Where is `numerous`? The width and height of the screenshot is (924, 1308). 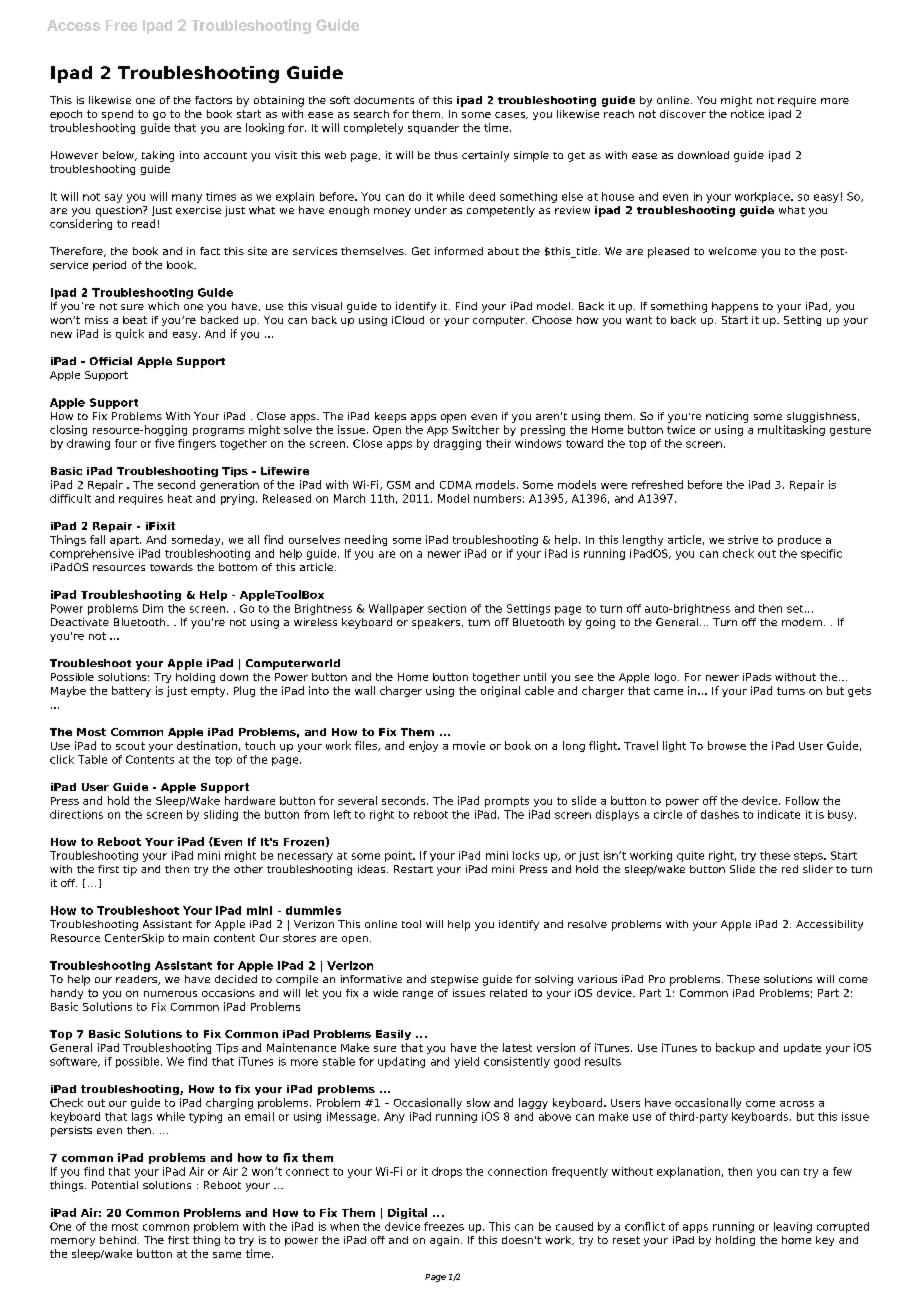 numerous is located at coordinates (170, 994).
